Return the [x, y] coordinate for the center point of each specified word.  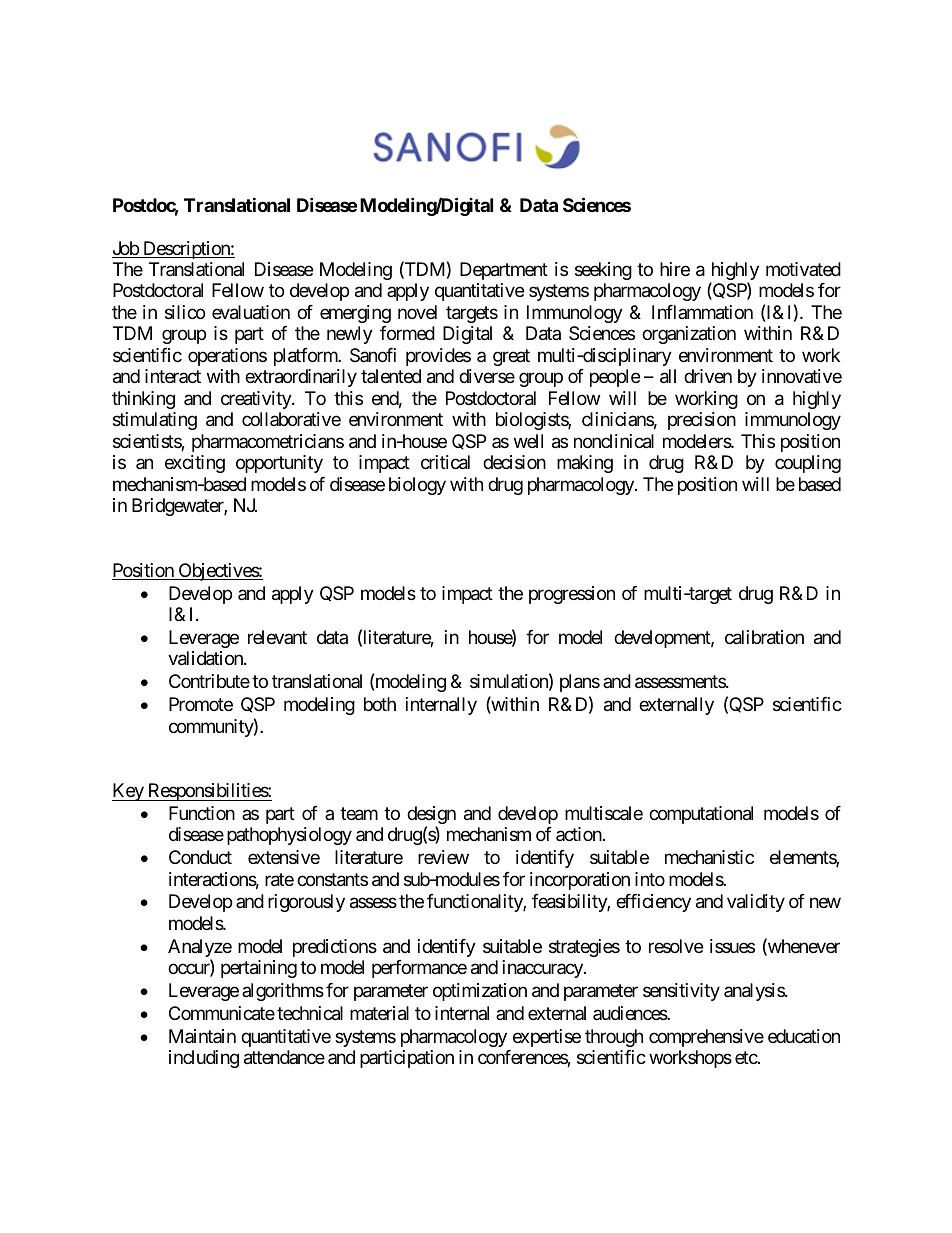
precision [702, 421]
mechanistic [709, 857]
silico [185, 312]
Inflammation [702, 312]
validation [206, 658]
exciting [195, 464]
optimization [480, 992]
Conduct [200, 857]
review [443, 857]
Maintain [202, 1036]
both [380, 704]
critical [445, 462]
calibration [764, 637]
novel [417, 312]
